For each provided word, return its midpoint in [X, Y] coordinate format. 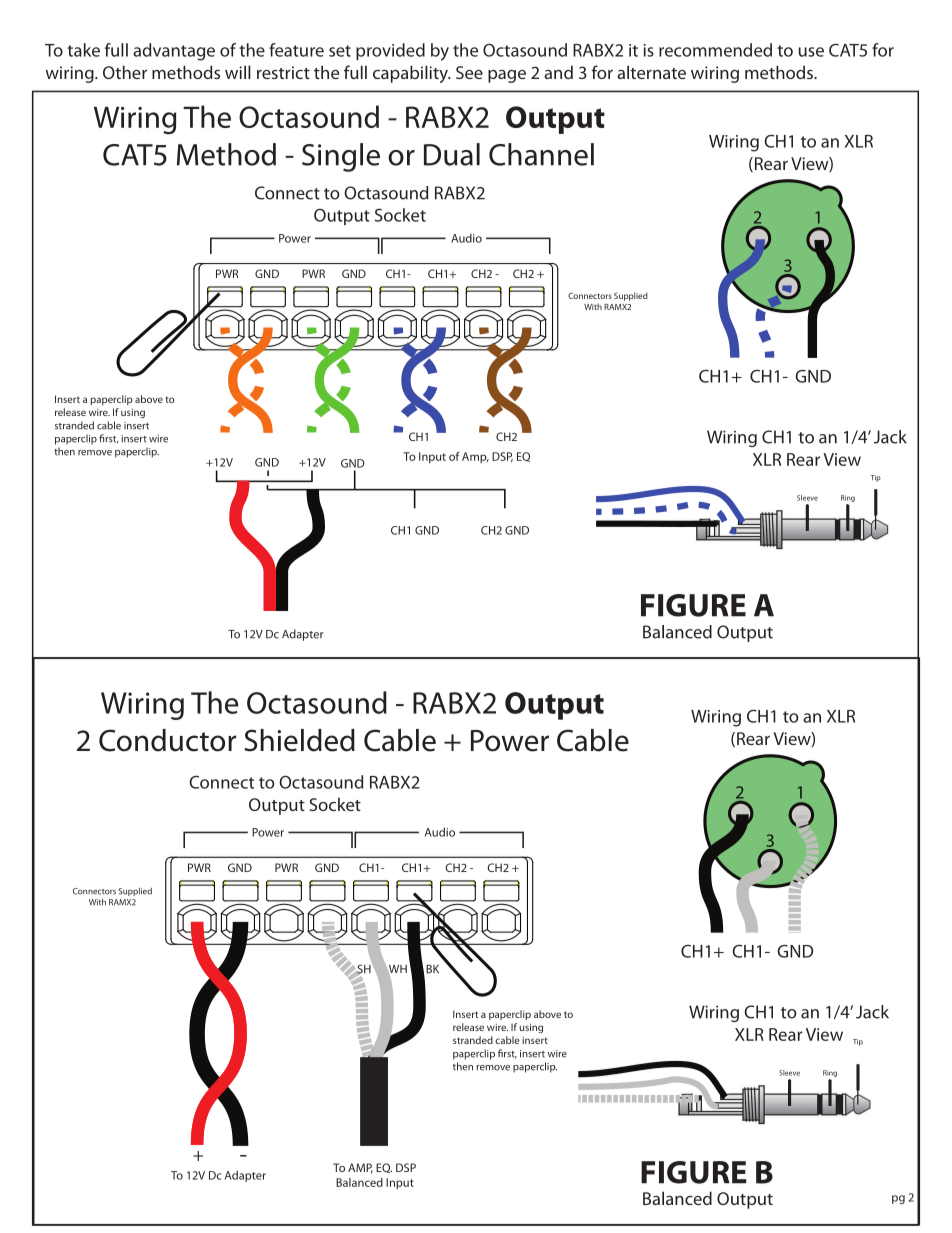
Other [125, 72]
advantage [174, 52]
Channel [541, 154]
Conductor [167, 740]
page [507, 76]
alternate [651, 72]
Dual [452, 154]
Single [341, 157]
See [469, 72]
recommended [715, 50]
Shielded [299, 740]
